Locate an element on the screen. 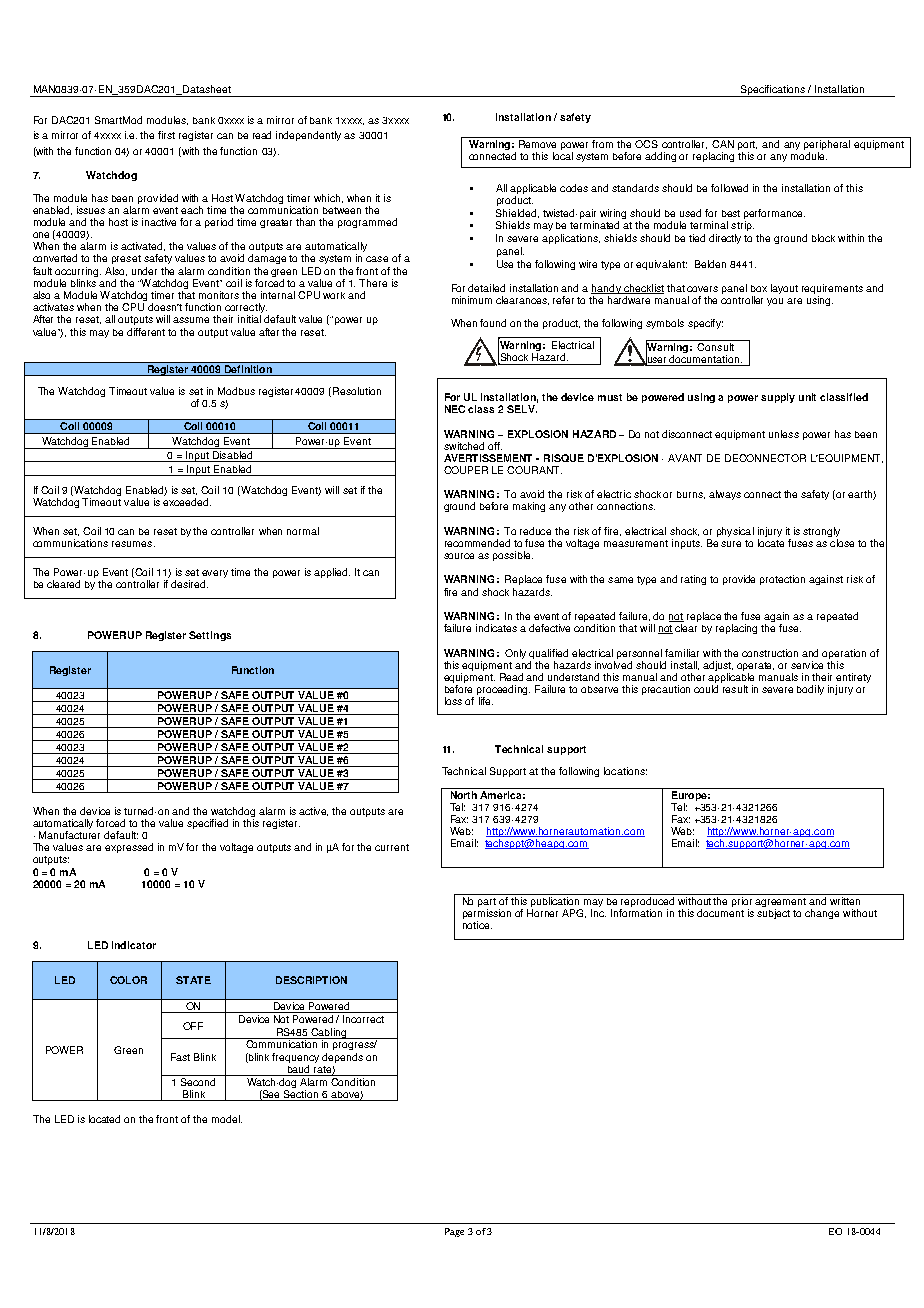 The width and height of the screenshot is (924, 1308). Indicator is located at coordinates (134, 945).
